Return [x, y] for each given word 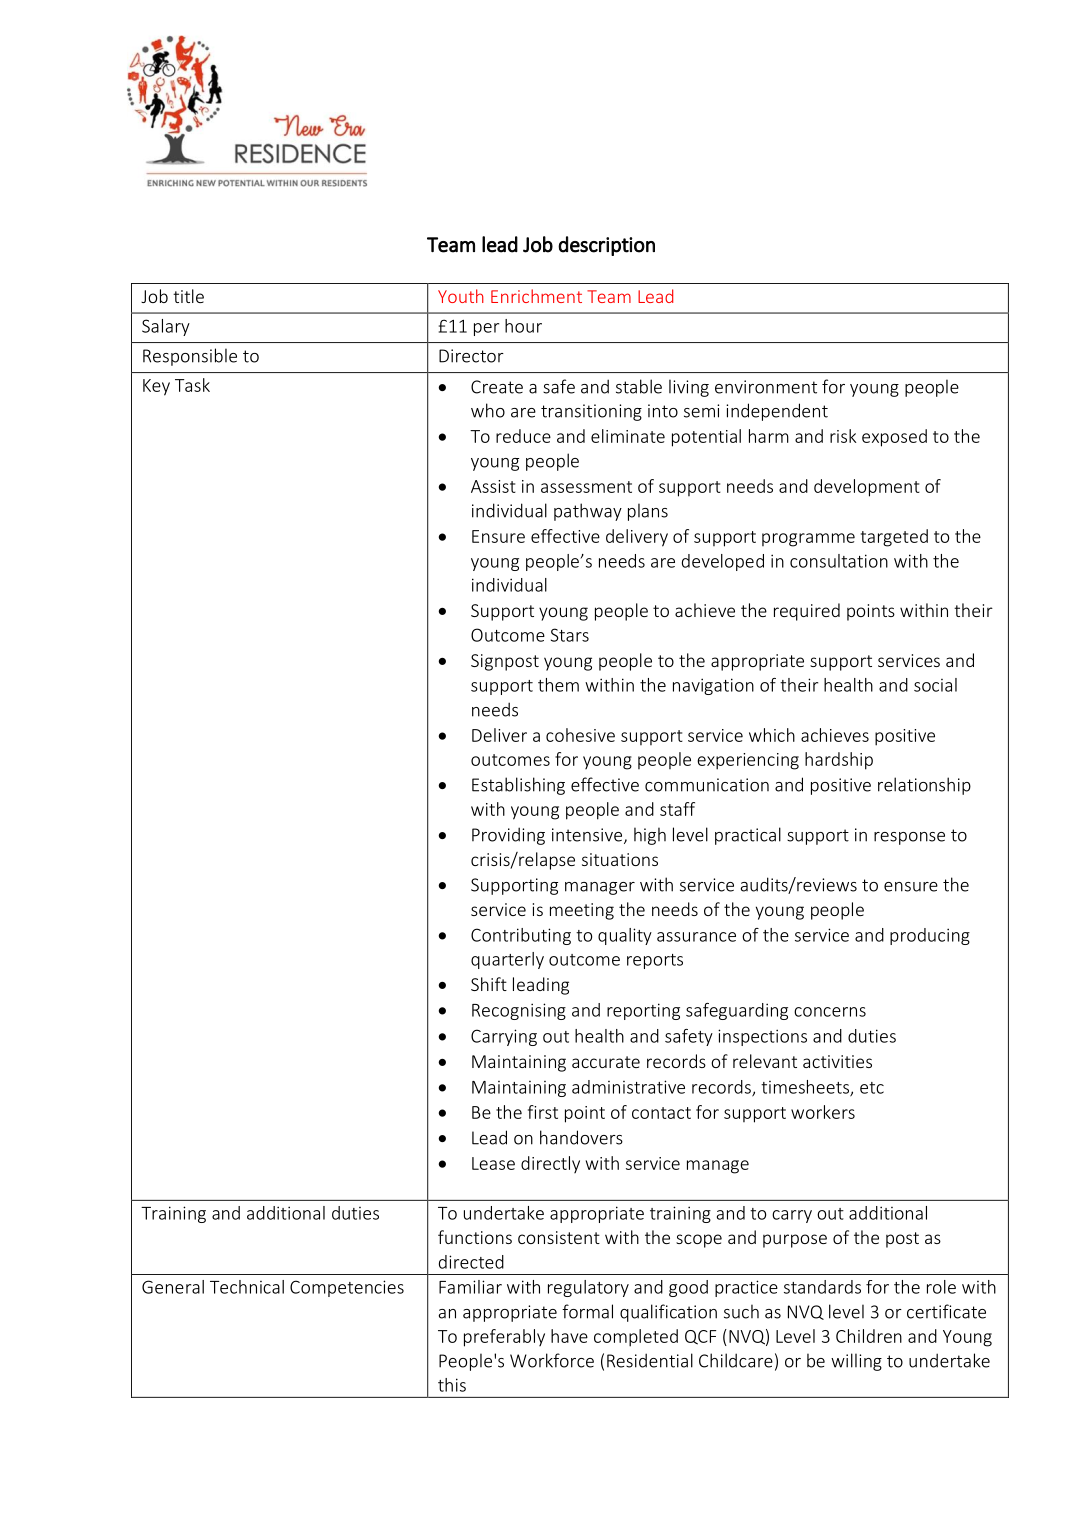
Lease [493, 1163]
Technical [247, 1287]
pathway [588, 512]
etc [872, 1088]
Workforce [552, 1360]
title [188, 296]
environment [766, 387]
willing [856, 1362]
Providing [508, 836]
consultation [839, 561]
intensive [588, 836]
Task [192, 385]
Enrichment [536, 296]
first [543, 1112]
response [909, 838]
